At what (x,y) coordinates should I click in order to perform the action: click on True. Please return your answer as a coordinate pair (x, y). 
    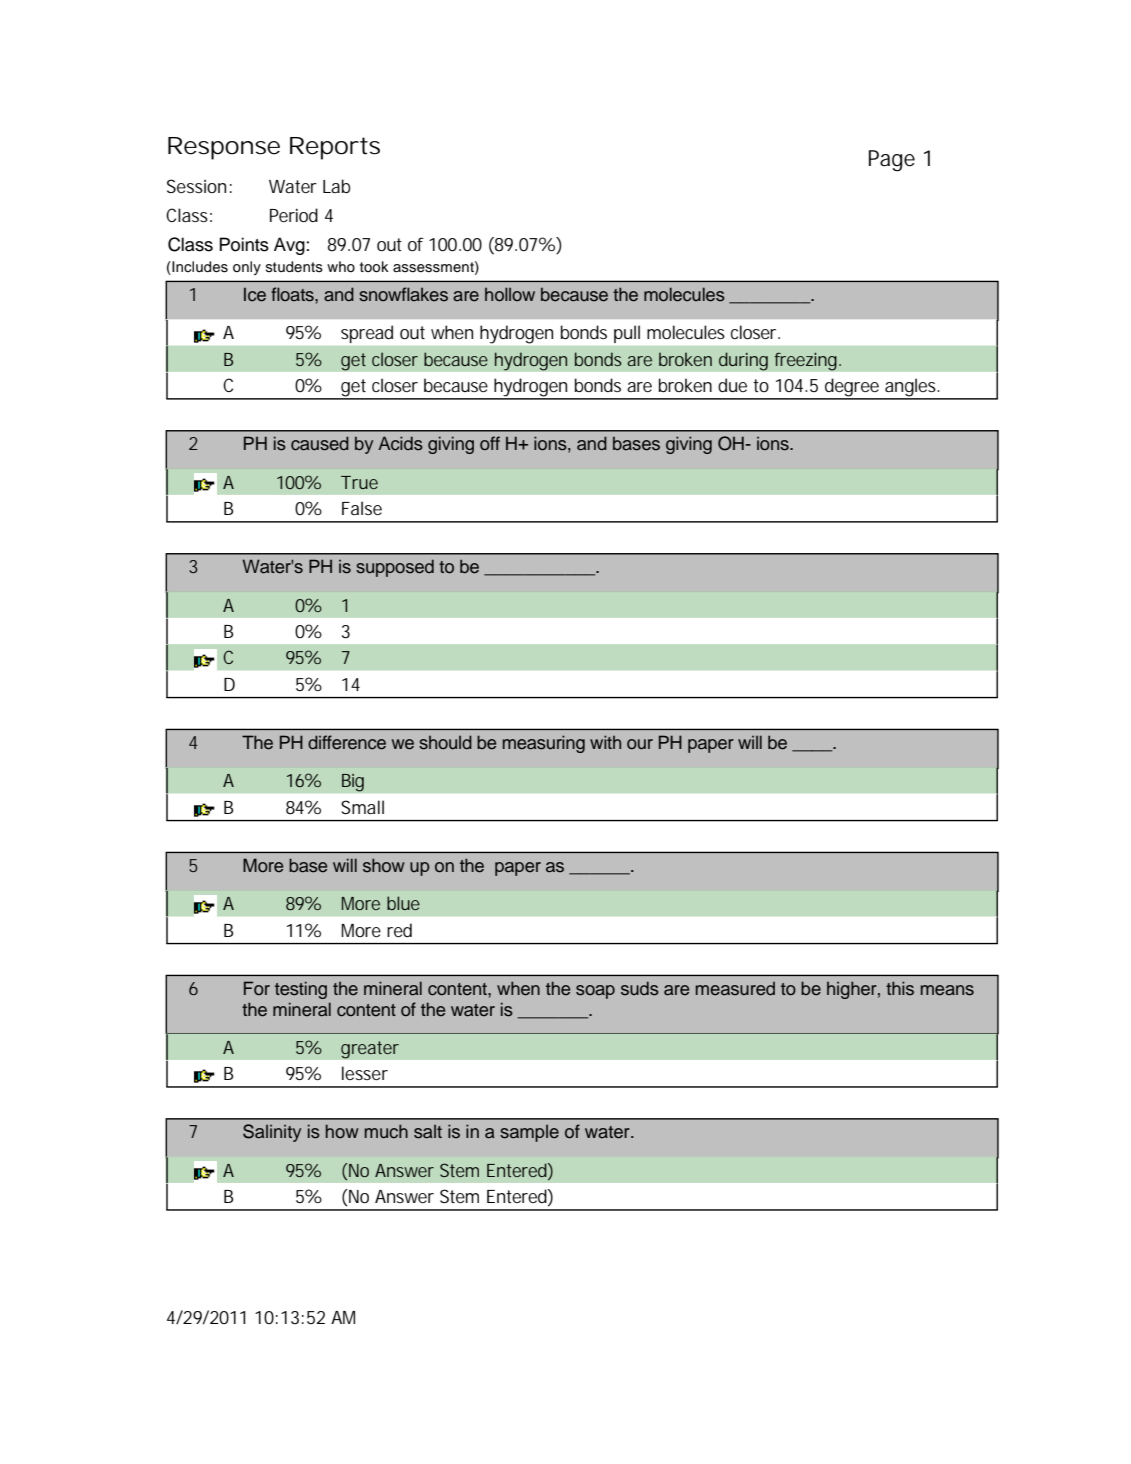
    Looking at the image, I should click on (359, 482).
